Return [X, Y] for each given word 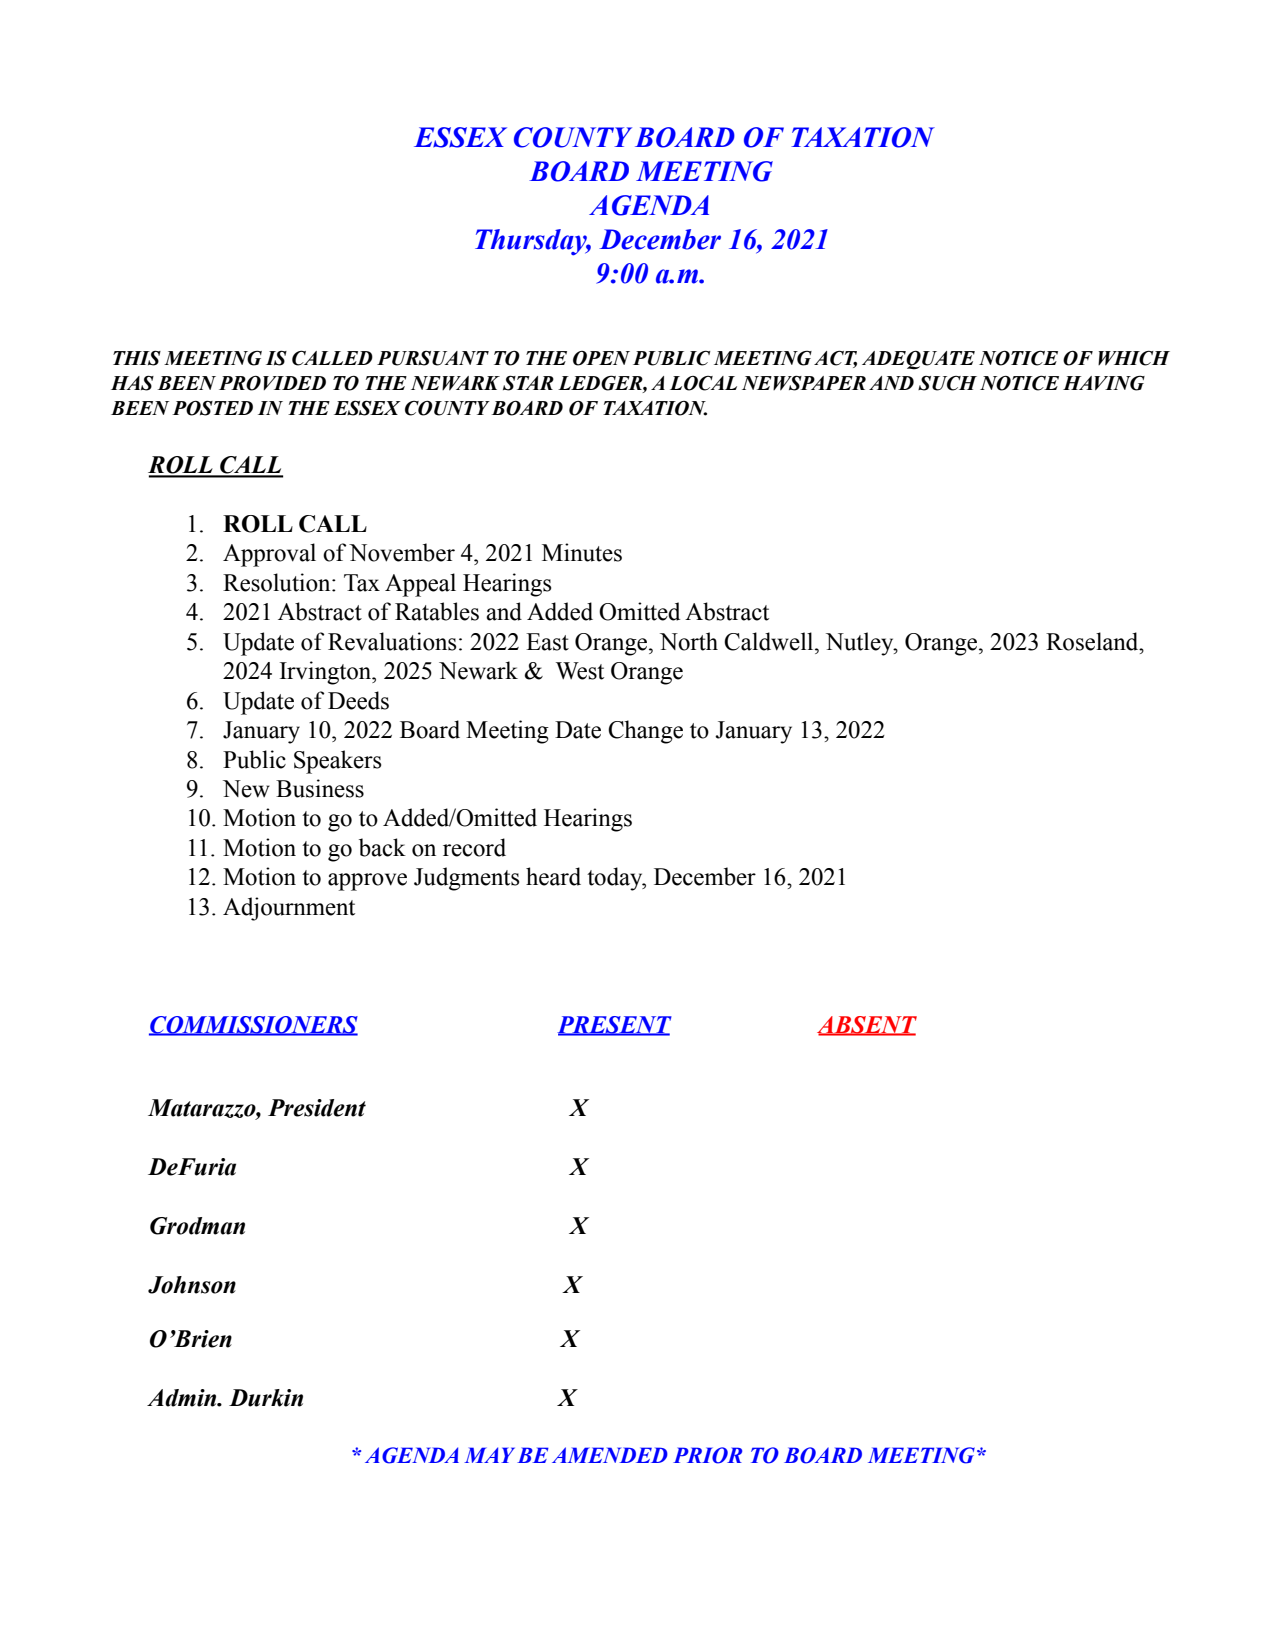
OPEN [601, 358]
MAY [489, 1455]
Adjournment [289, 909]
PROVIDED [272, 383]
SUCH [947, 383]
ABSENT [867, 1025]
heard [553, 876]
